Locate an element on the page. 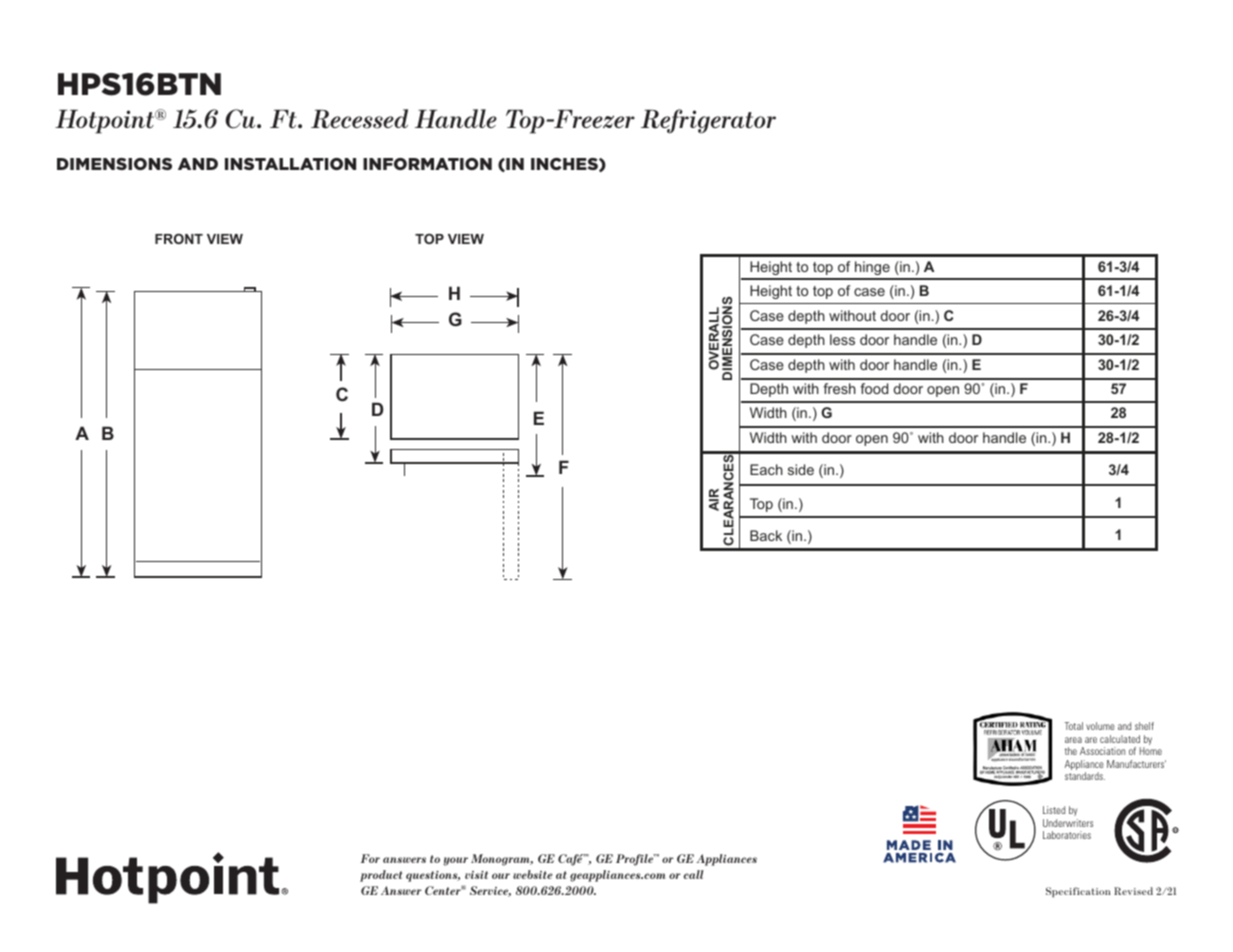 The width and height of the page is (1233, 952). Refrigerator is located at coordinates (708, 121).
